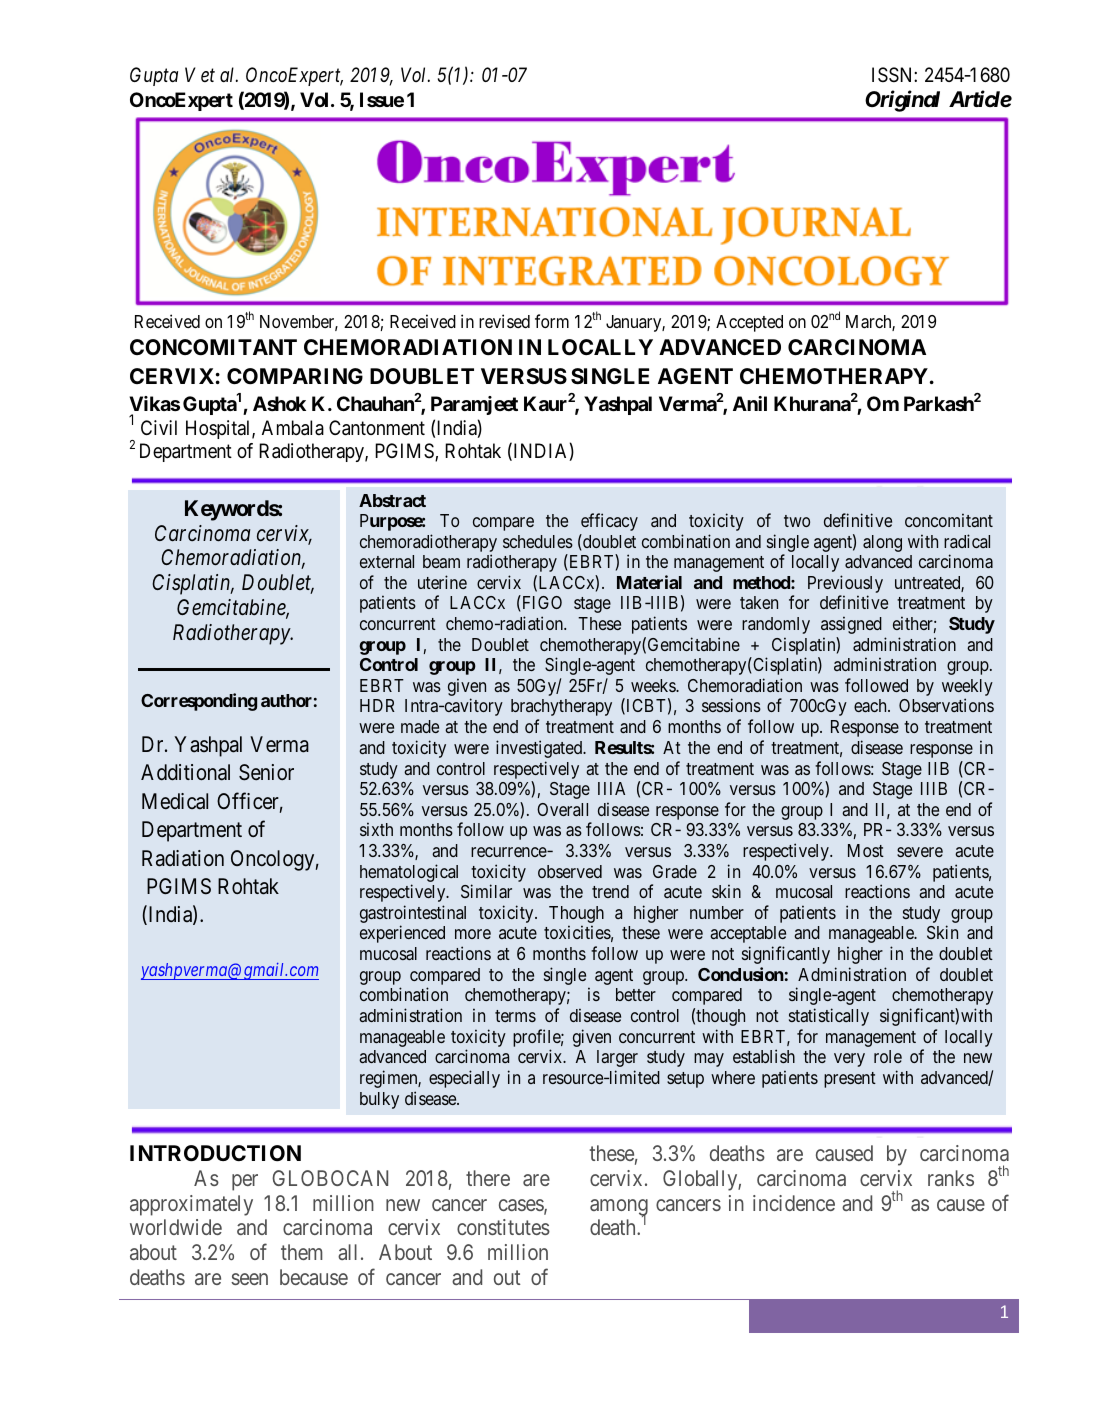 This screenshot has height=1421, width=1098. I want to click on terms, so click(515, 1016).
